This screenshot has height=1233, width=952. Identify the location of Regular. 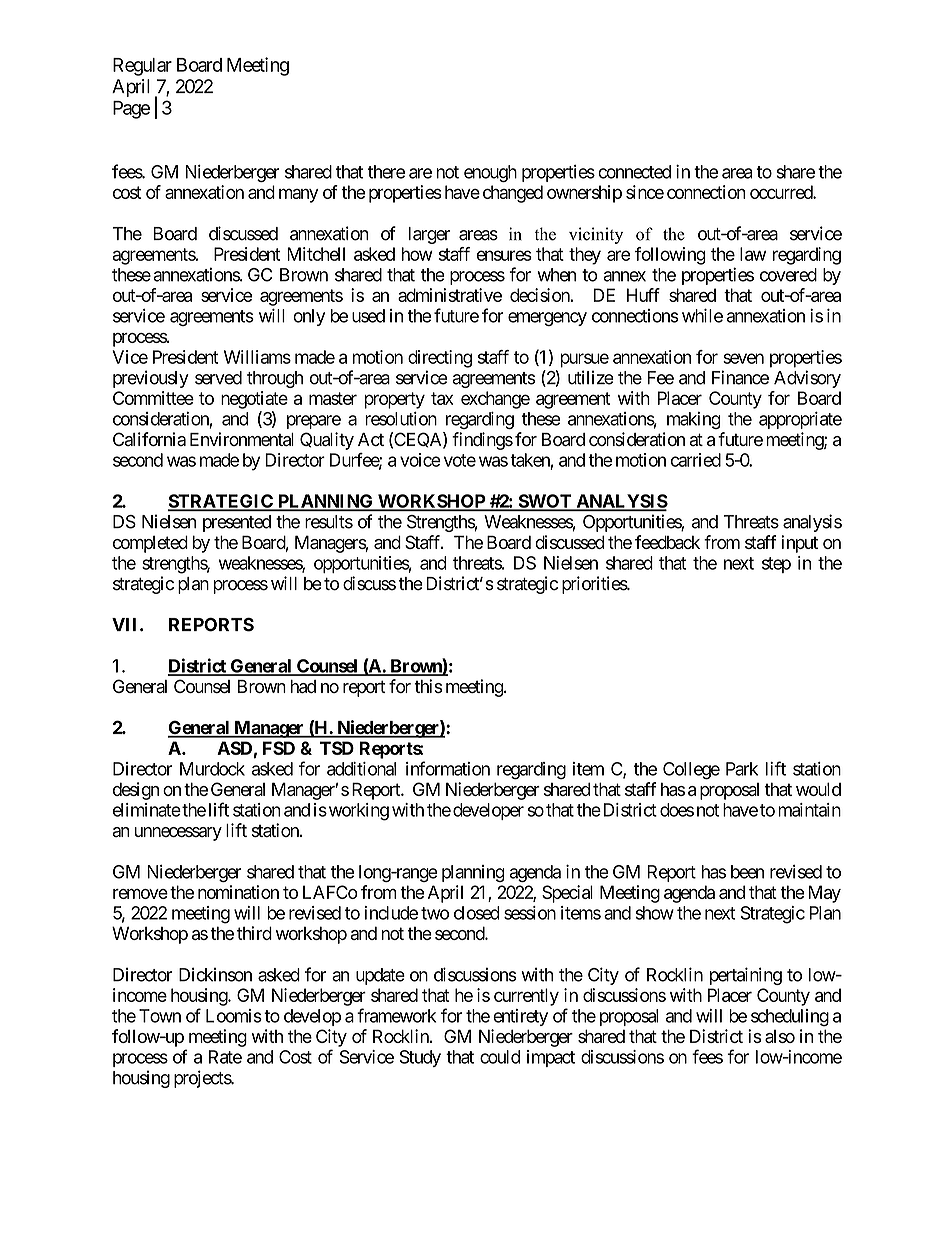
(142, 67).
